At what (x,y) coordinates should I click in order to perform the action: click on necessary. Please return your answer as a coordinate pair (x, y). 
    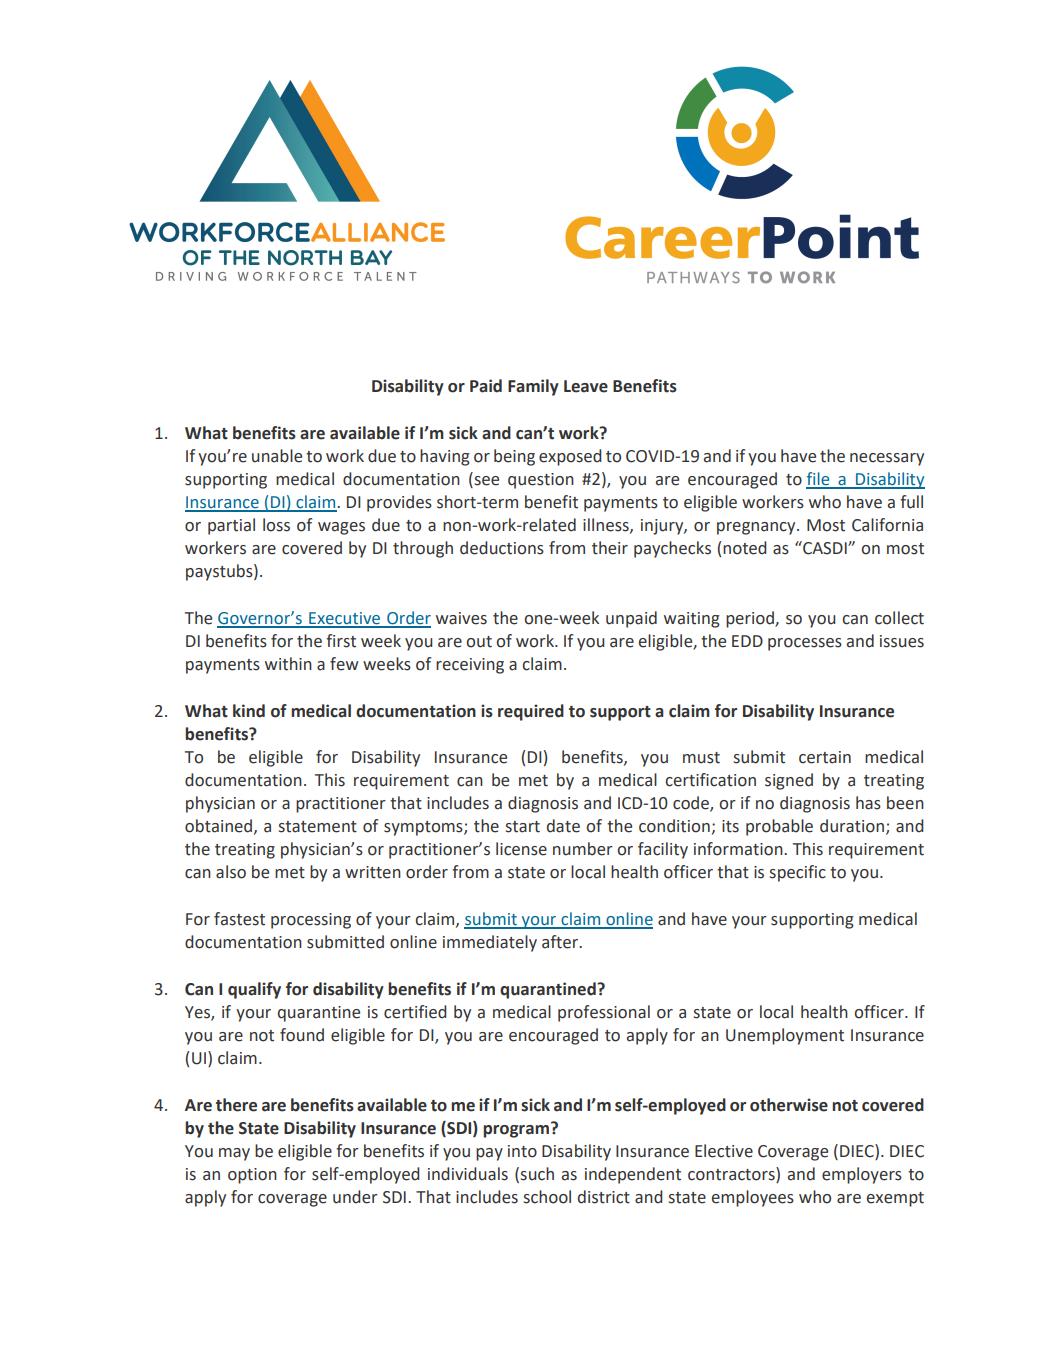
    Looking at the image, I should click on (887, 459).
